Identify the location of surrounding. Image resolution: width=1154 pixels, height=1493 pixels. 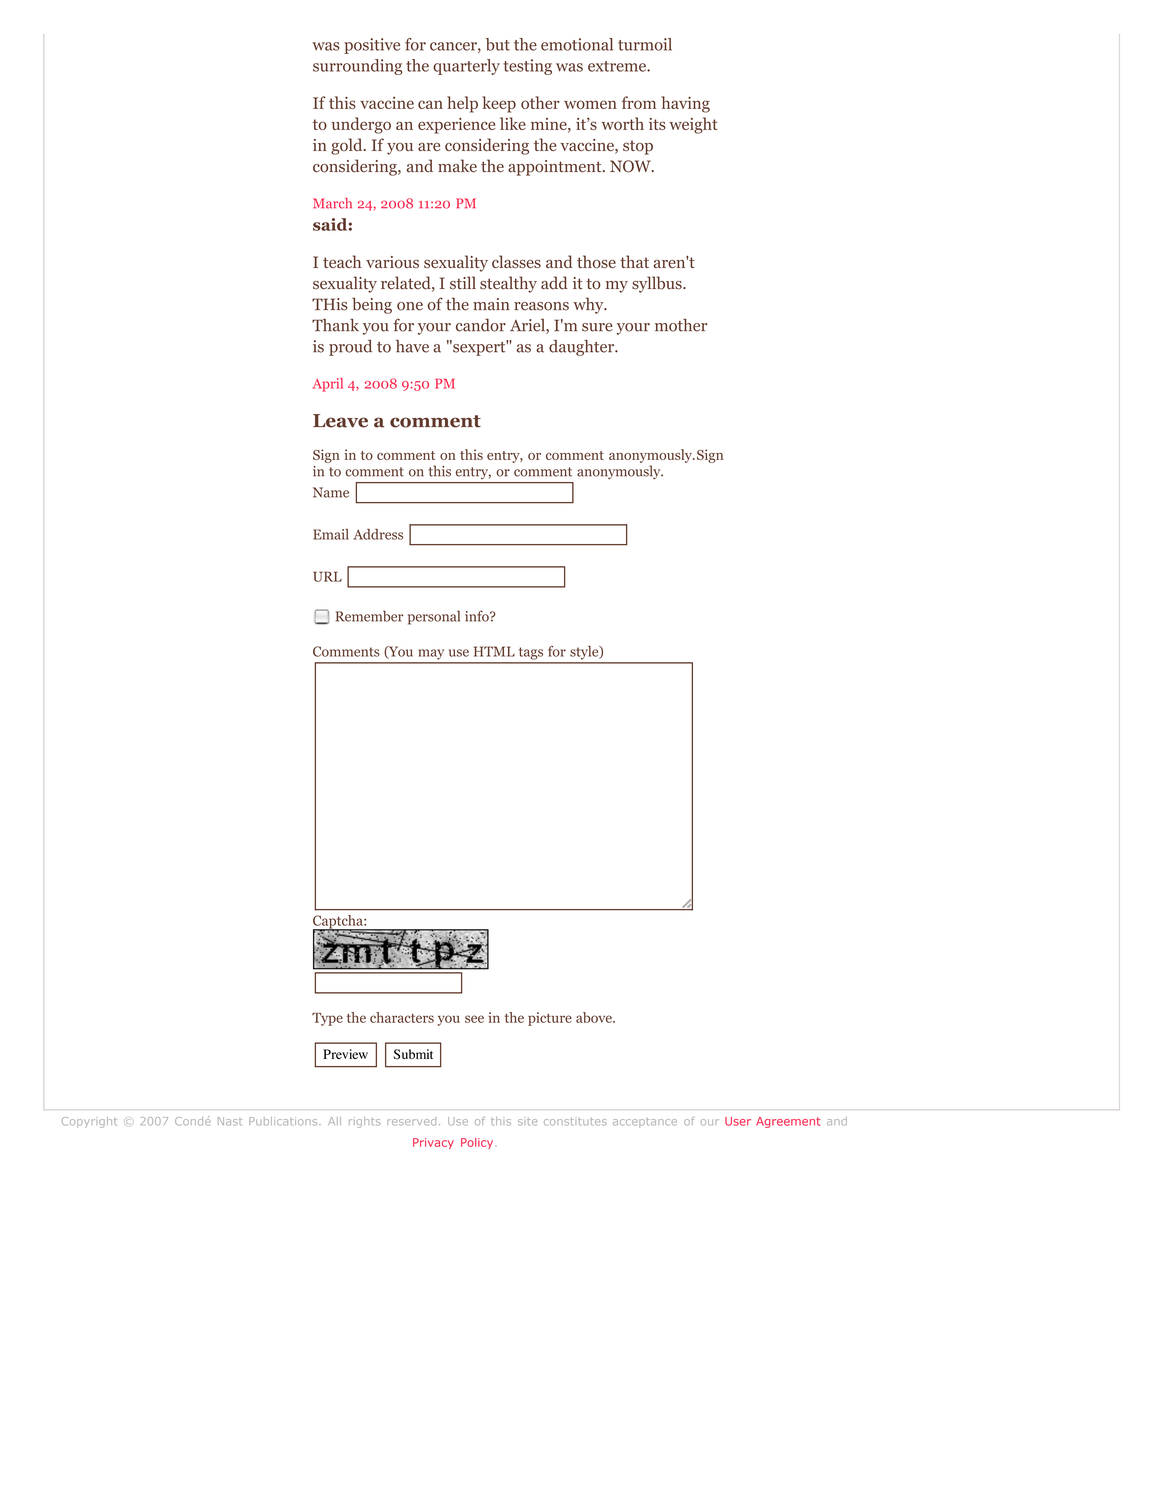
(358, 67).
